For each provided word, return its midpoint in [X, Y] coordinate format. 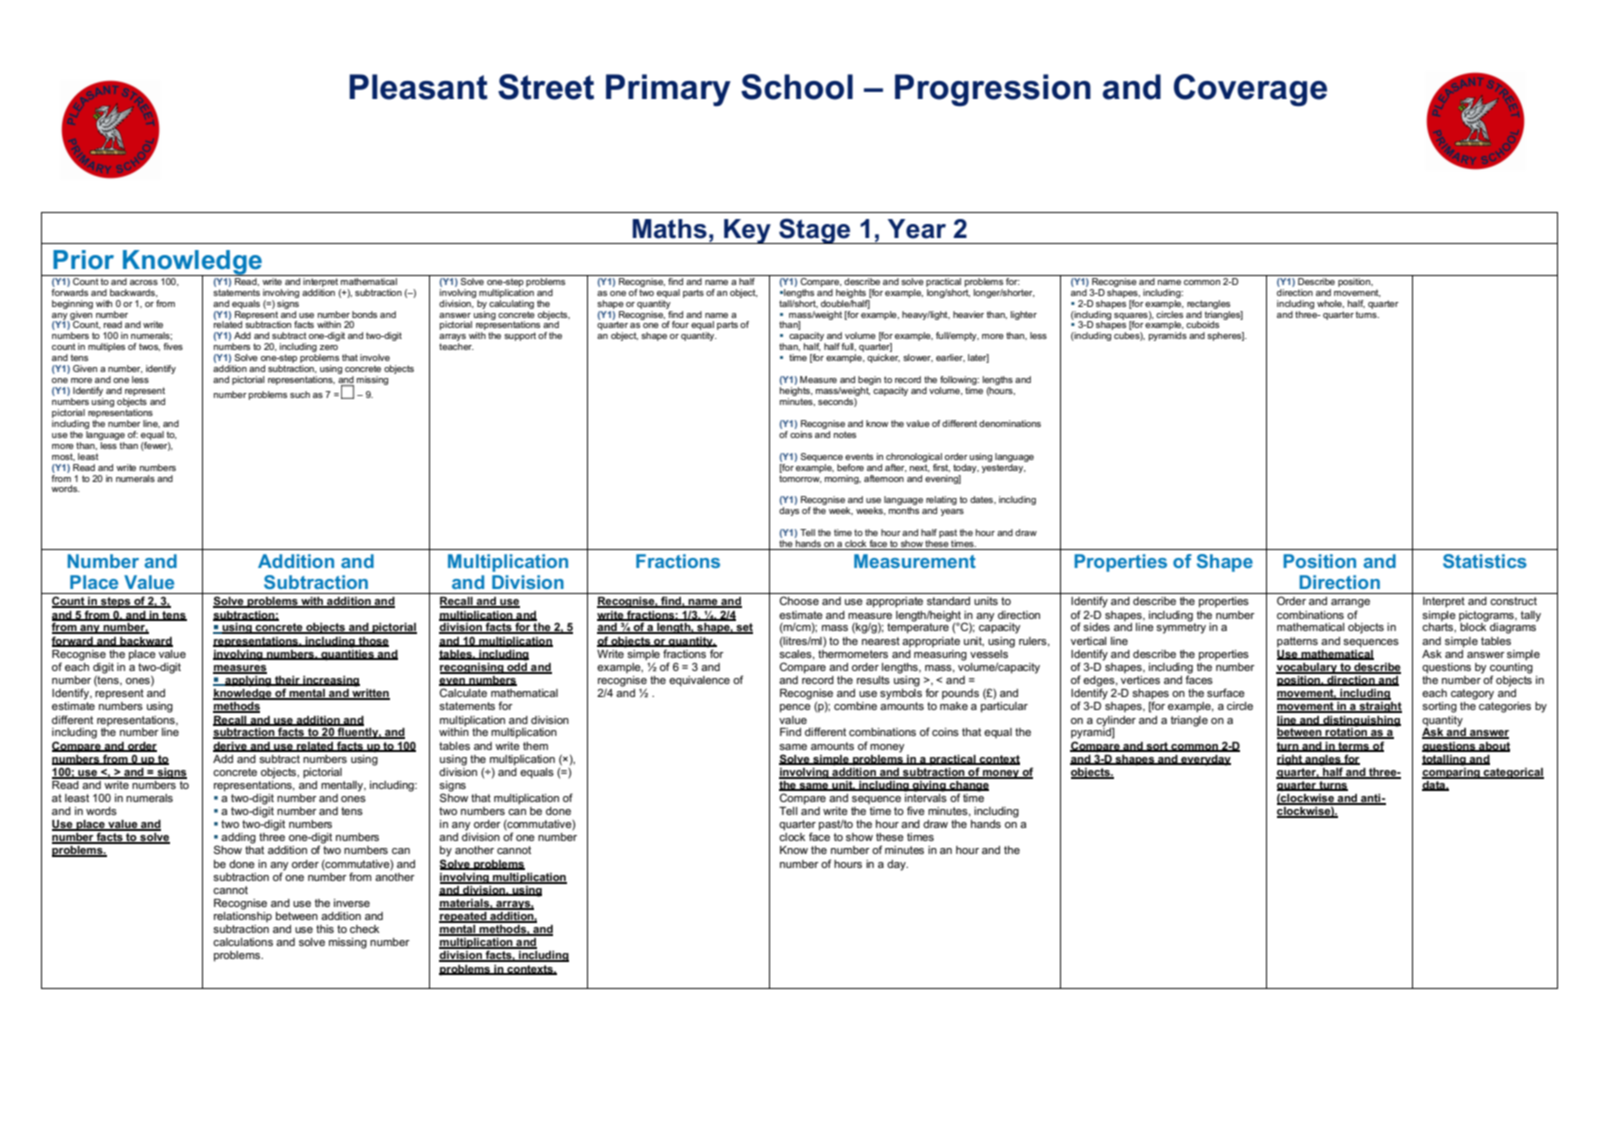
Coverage [1250, 90]
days [789, 511]
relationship [243, 917]
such [300, 394]
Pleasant [418, 87]
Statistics [1485, 561]
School [797, 87]
